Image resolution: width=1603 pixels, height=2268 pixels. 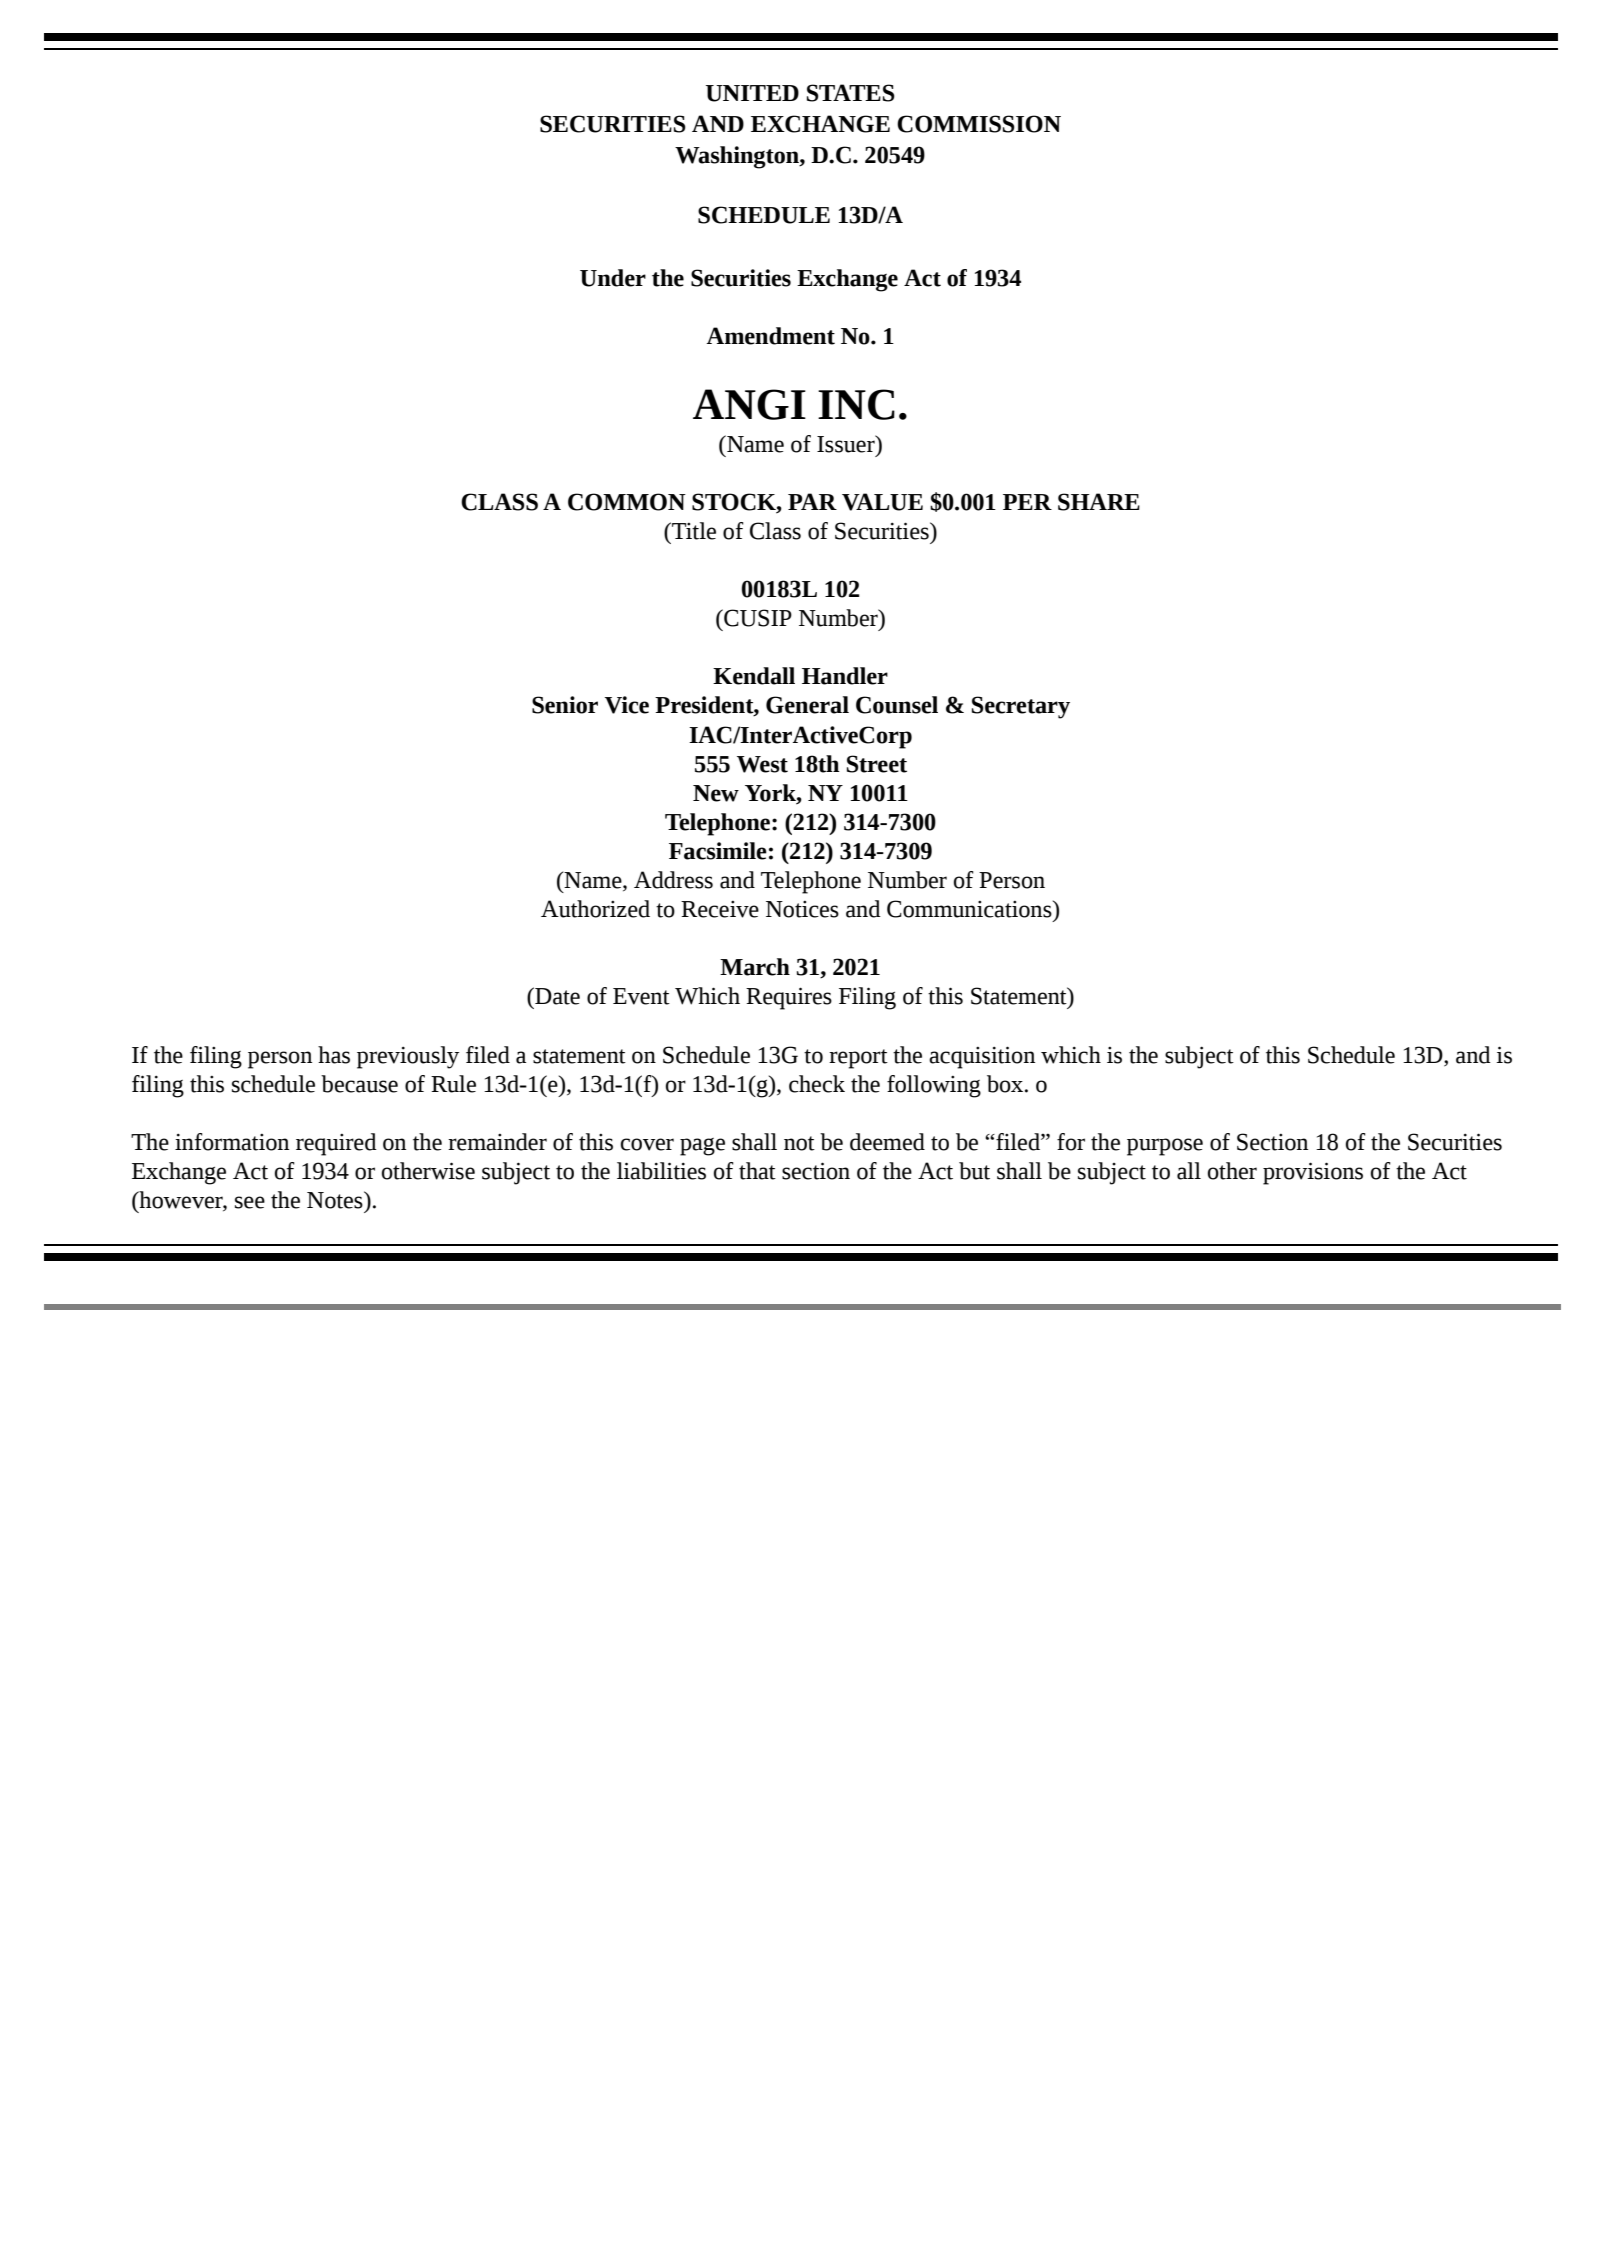 What do you see at coordinates (979, 124) in the screenshot?
I see `COMMISSION` at bounding box center [979, 124].
